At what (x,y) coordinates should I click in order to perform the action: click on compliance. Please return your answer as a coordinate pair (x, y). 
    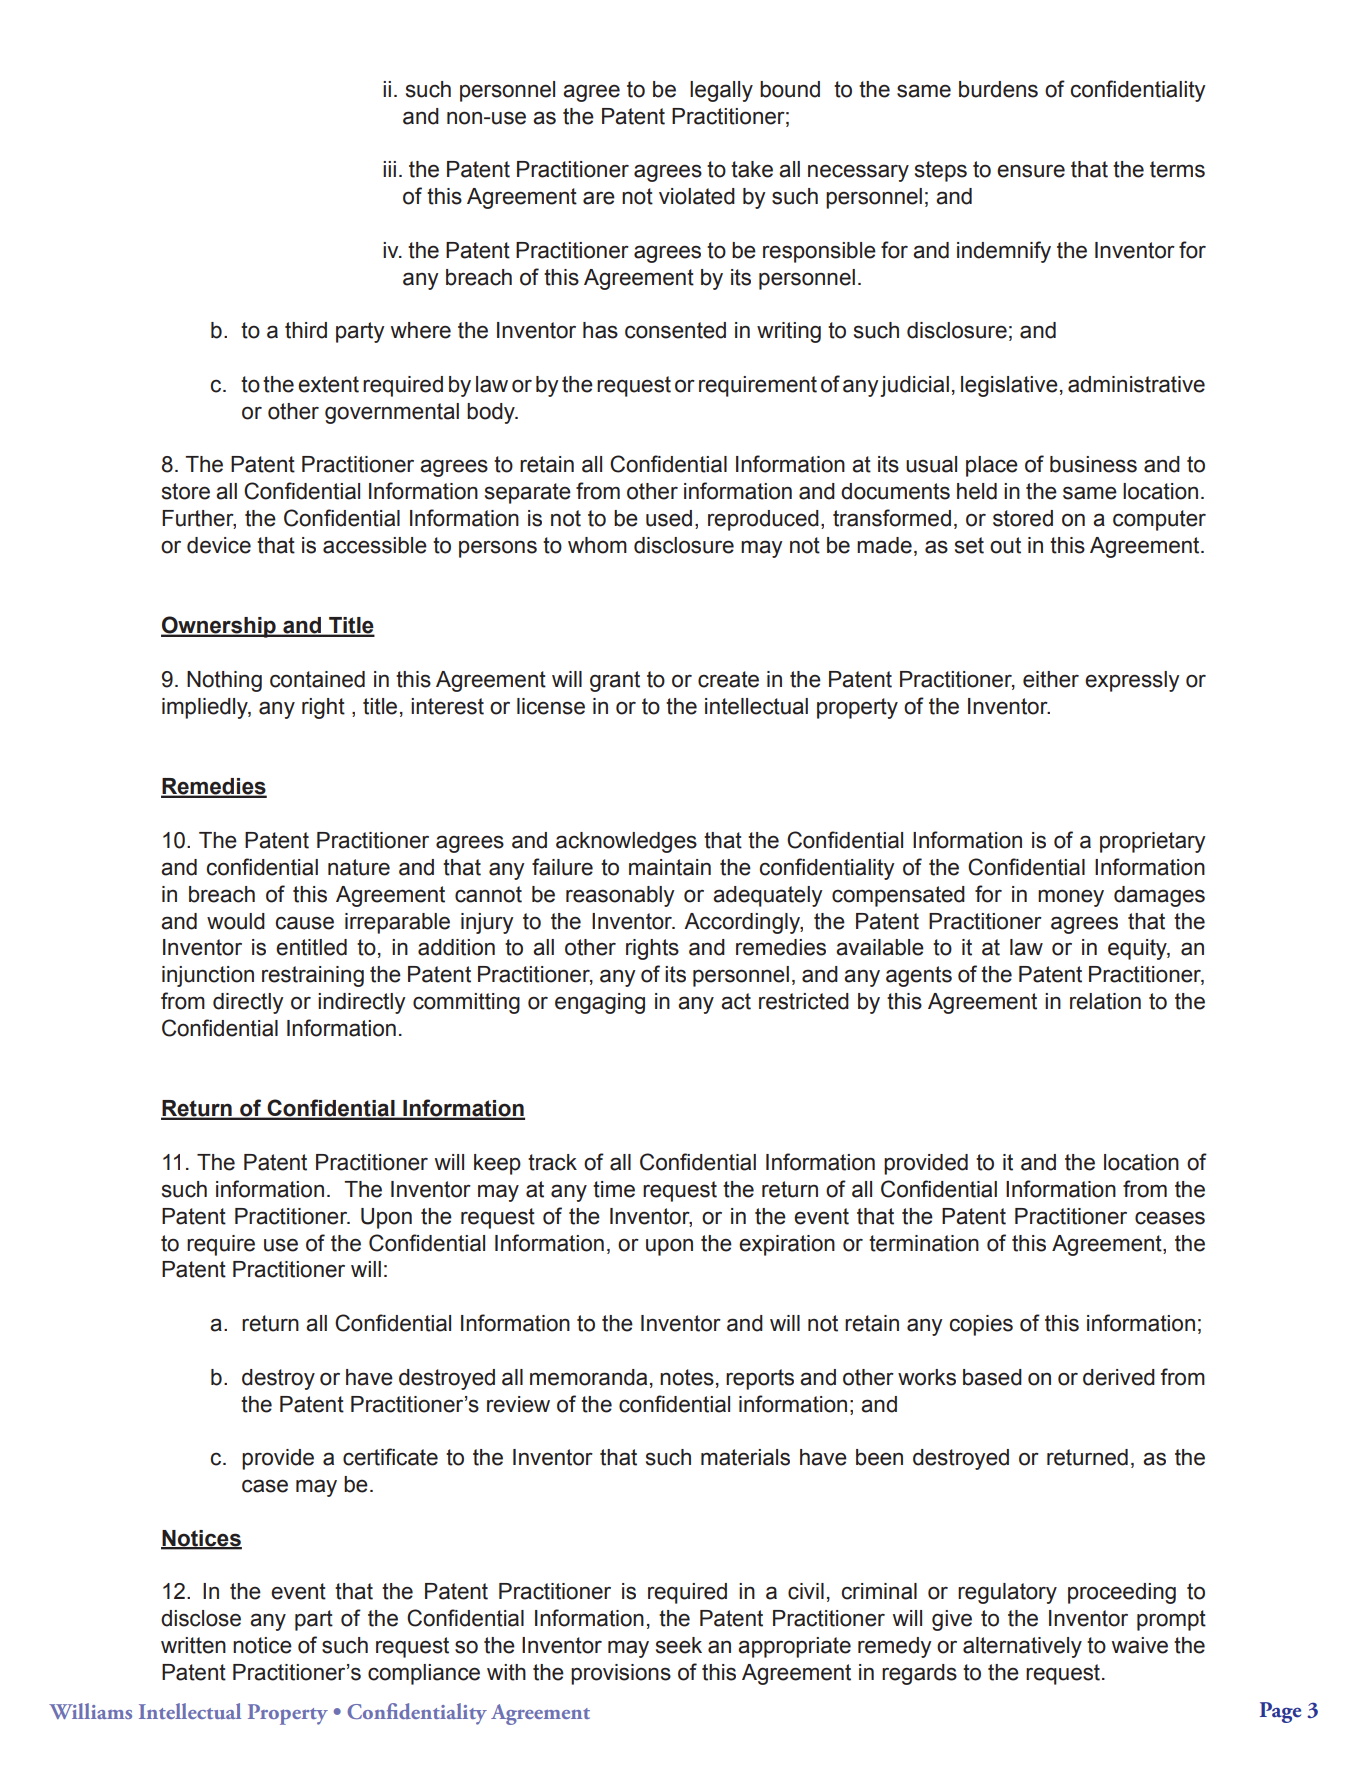
    Looking at the image, I should click on (424, 1674).
